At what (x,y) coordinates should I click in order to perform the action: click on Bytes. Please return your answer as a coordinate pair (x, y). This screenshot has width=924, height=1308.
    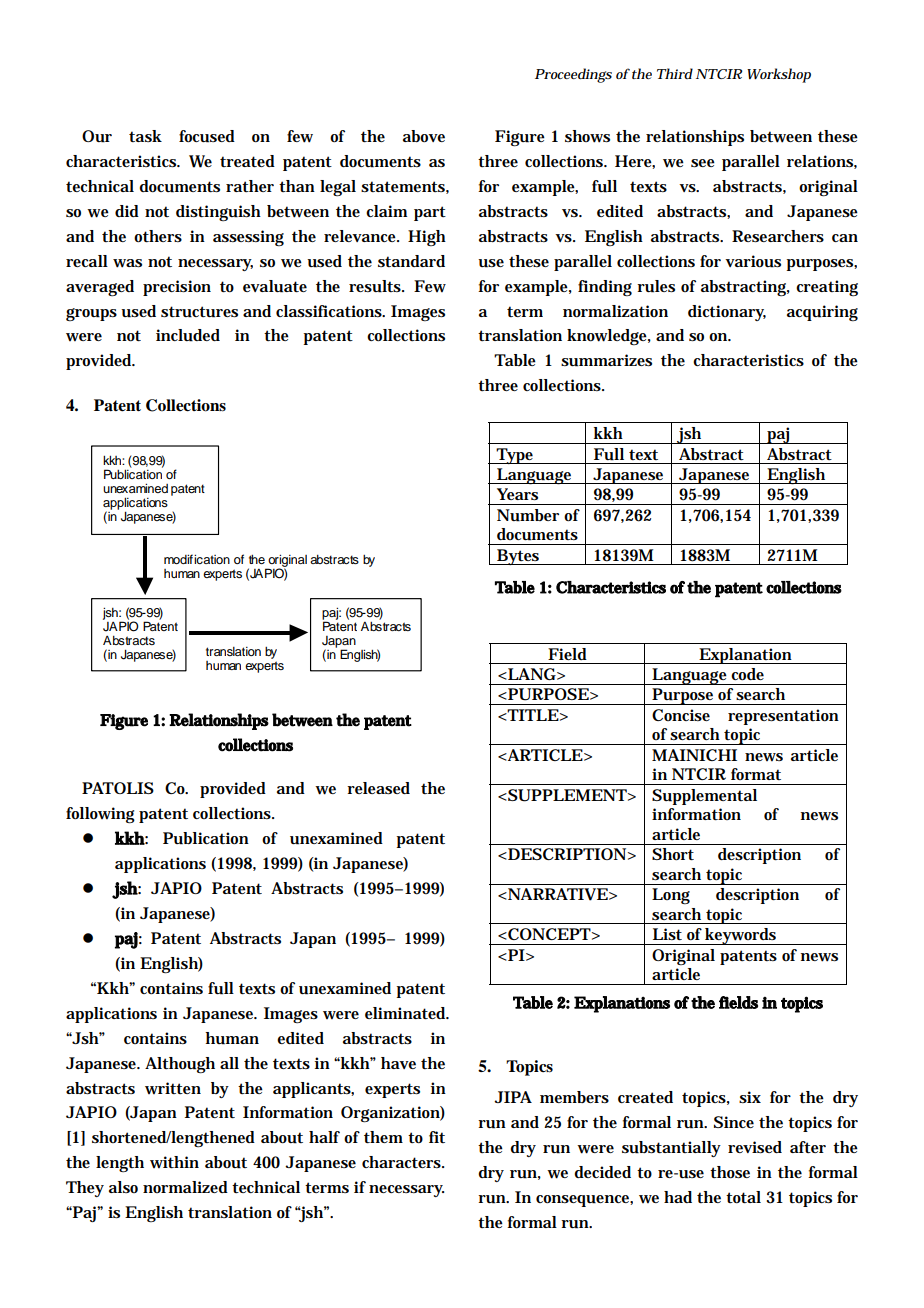
    Looking at the image, I should click on (518, 557).
